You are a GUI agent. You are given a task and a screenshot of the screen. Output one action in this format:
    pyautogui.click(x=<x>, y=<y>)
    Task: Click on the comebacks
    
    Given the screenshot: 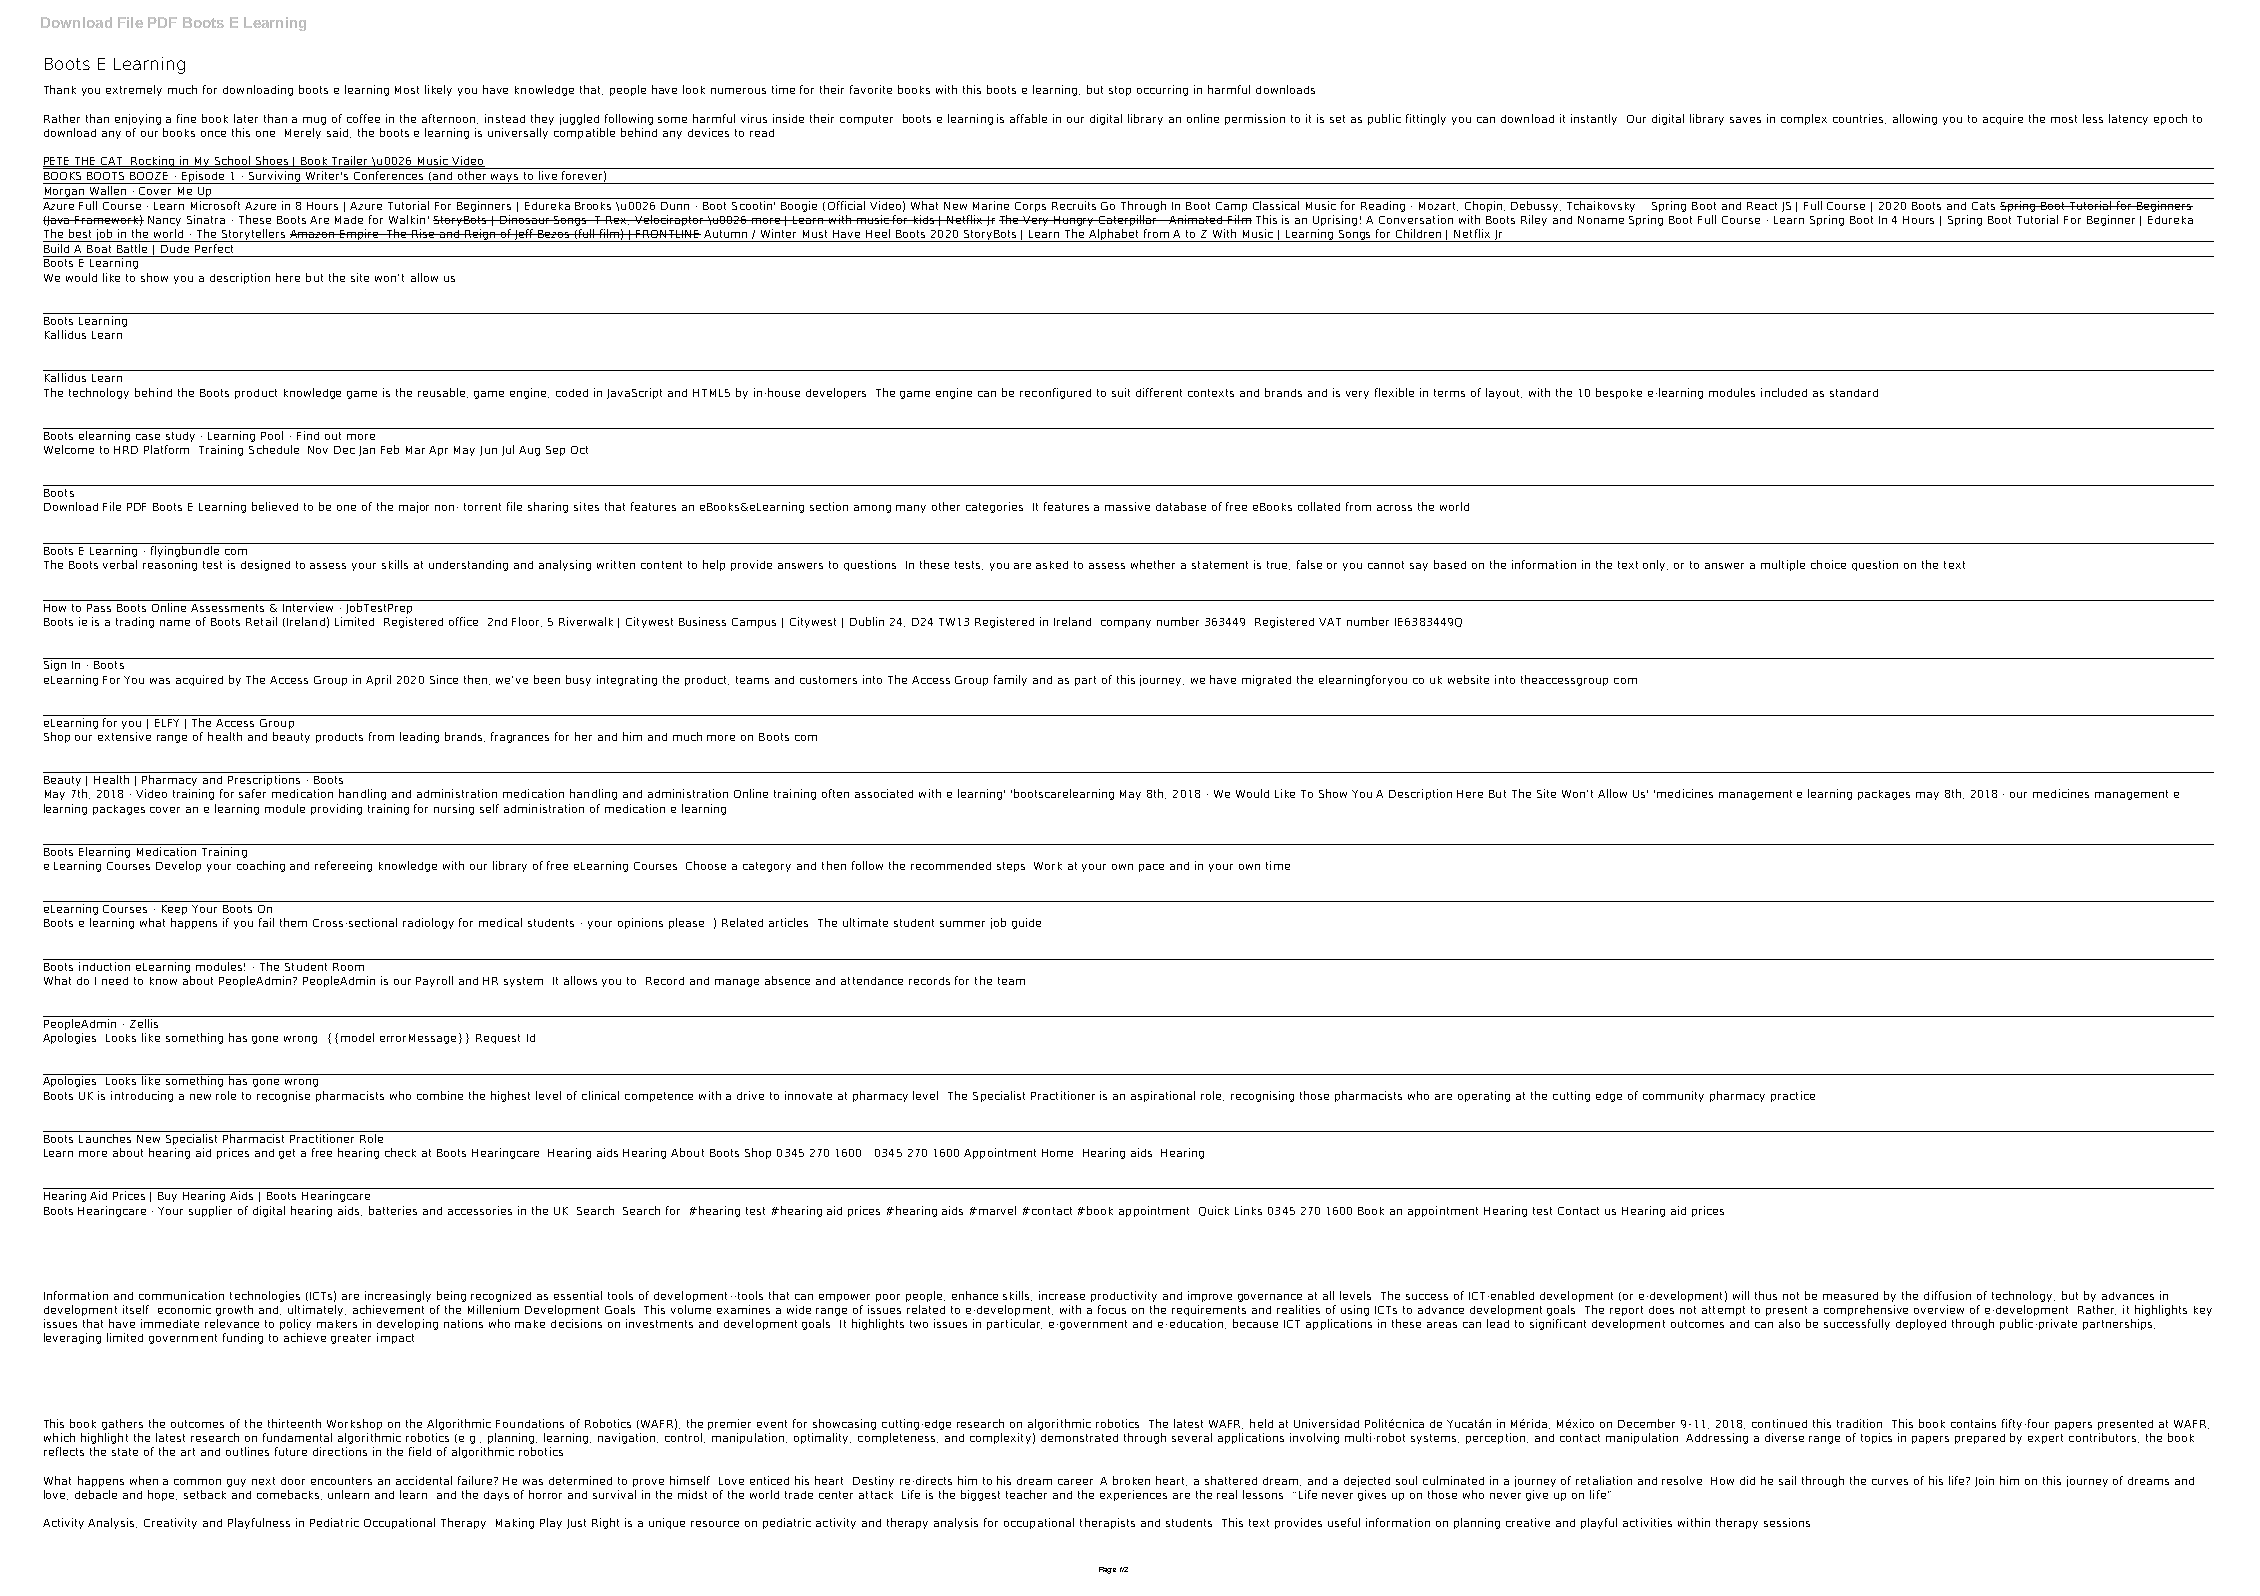 What is the action you would take?
    pyautogui.click(x=289, y=1495)
